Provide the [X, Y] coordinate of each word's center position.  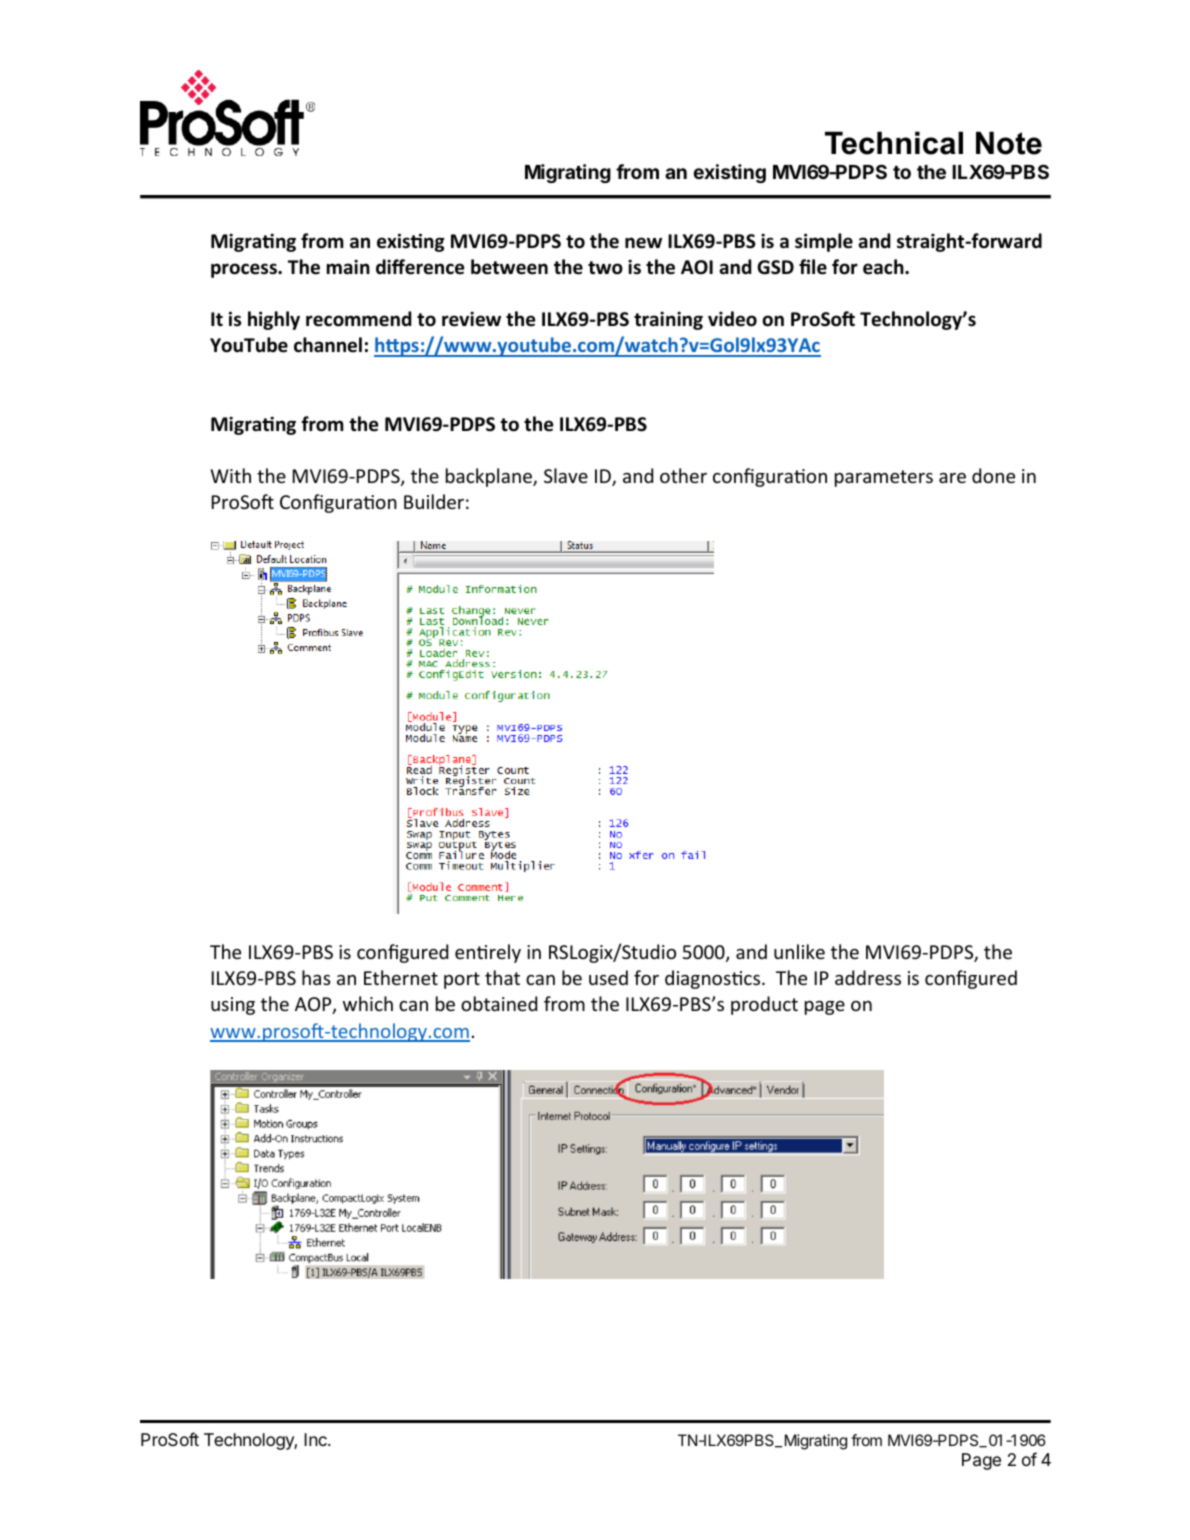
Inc [316, 1439]
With [231, 475]
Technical [894, 143]
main [348, 267]
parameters [884, 478]
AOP [314, 1005]
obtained [499, 1003]
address [868, 977]
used [608, 977]
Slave [566, 475]
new [643, 243]
